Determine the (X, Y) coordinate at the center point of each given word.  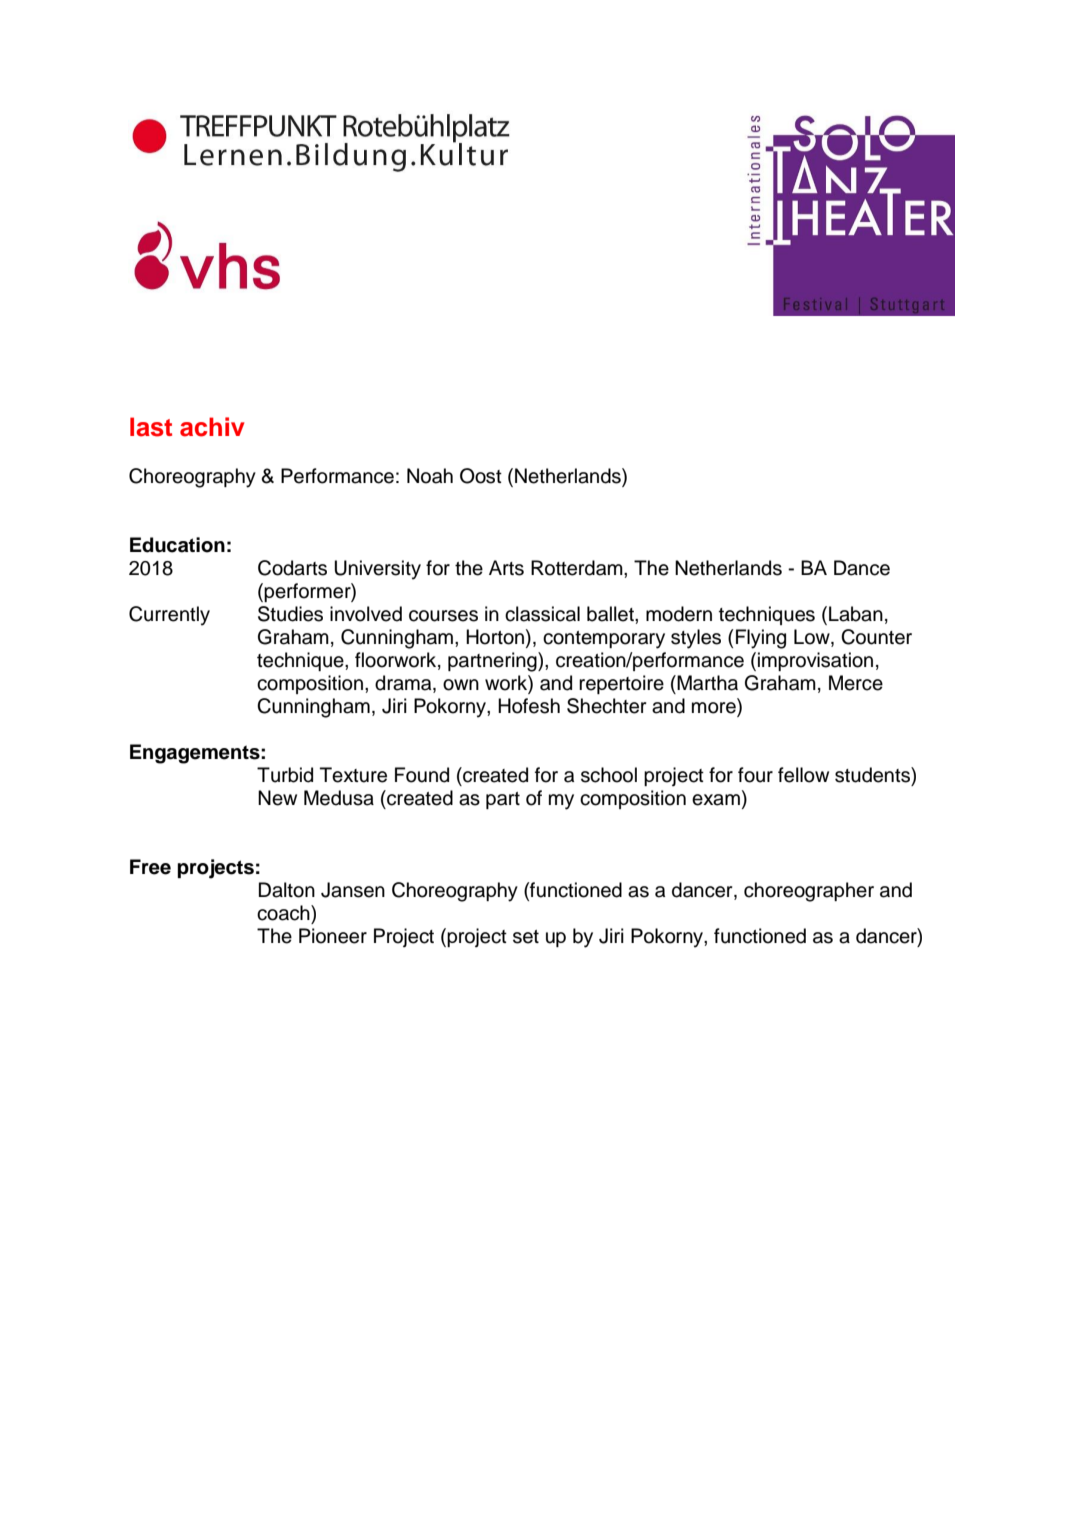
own (461, 685)
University (377, 570)
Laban (856, 614)
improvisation (815, 661)
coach (284, 913)
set (526, 937)
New (277, 798)
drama (404, 684)
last (151, 427)
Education (177, 545)
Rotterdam (578, 568)
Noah (430, 476)
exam (716, 800)
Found (422, 775)
